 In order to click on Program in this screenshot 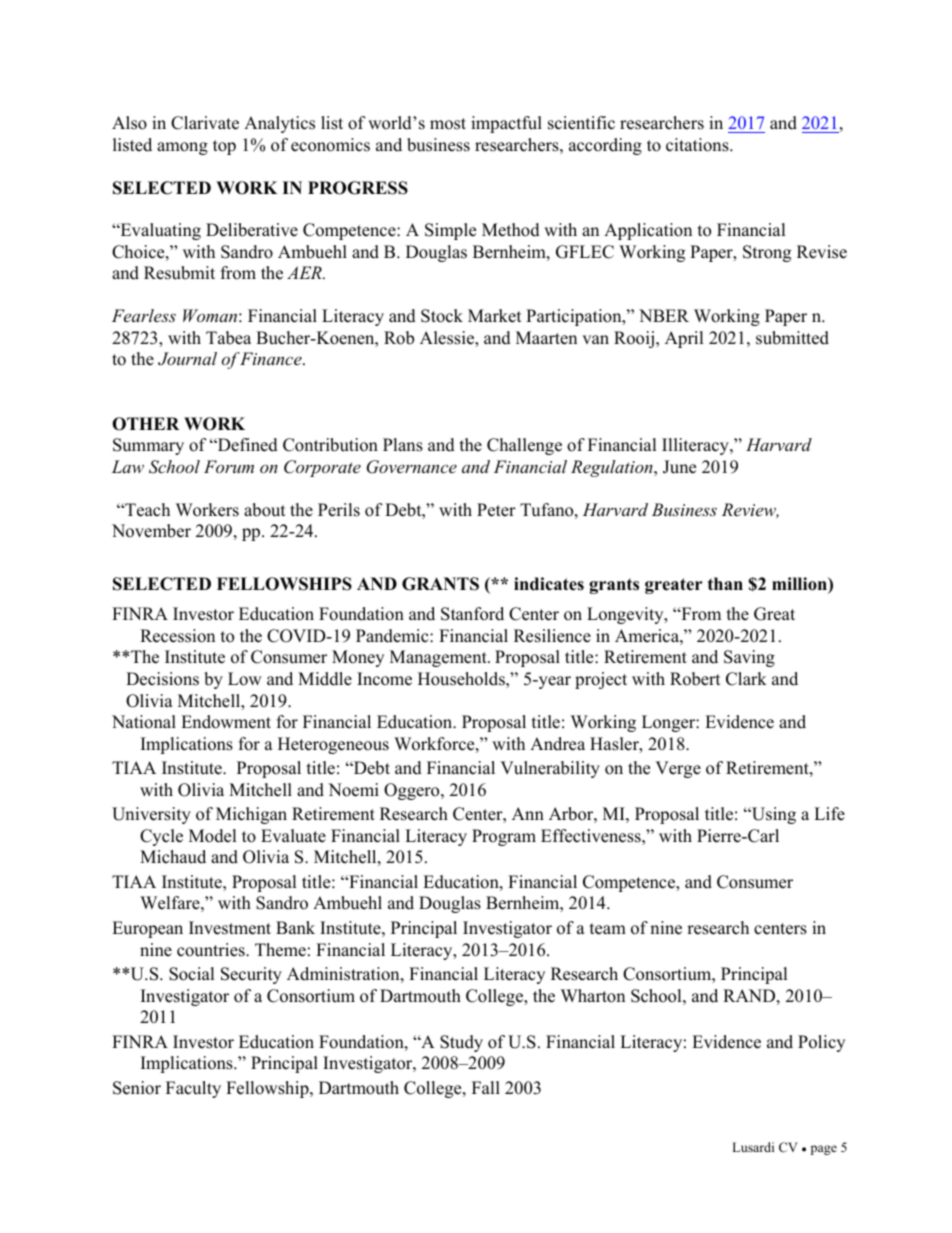, I will do `click(504, 837)`.
